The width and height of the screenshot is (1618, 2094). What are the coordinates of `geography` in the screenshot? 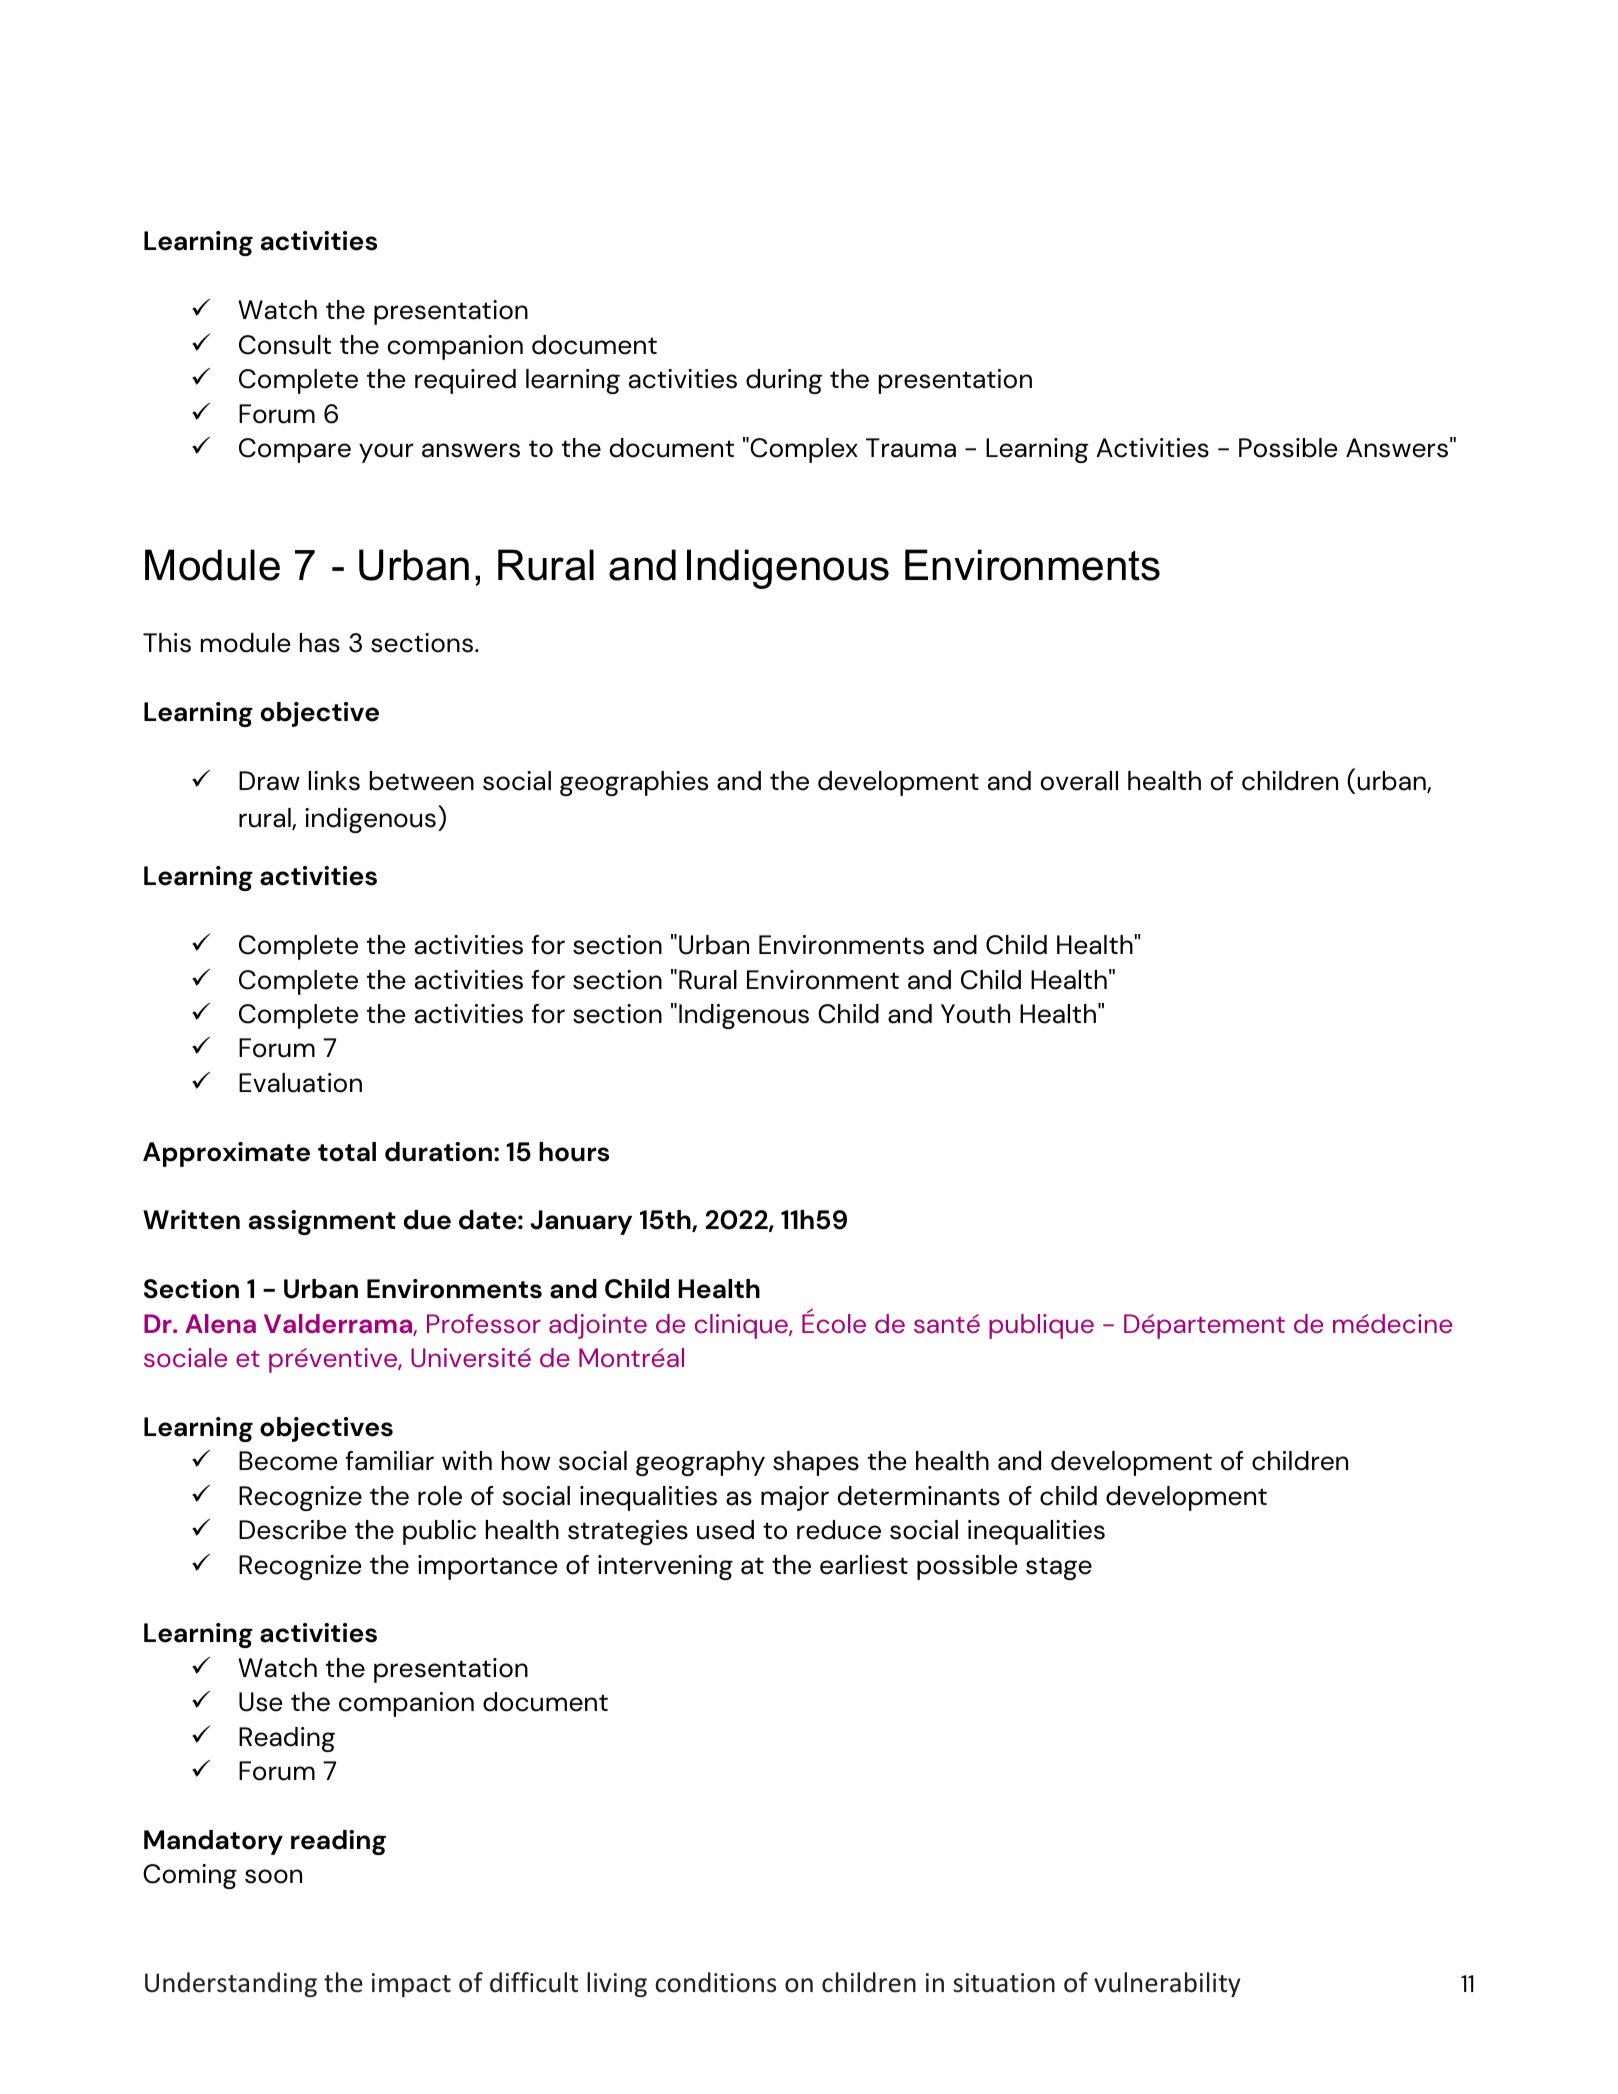 It's located at (700, 1463).
